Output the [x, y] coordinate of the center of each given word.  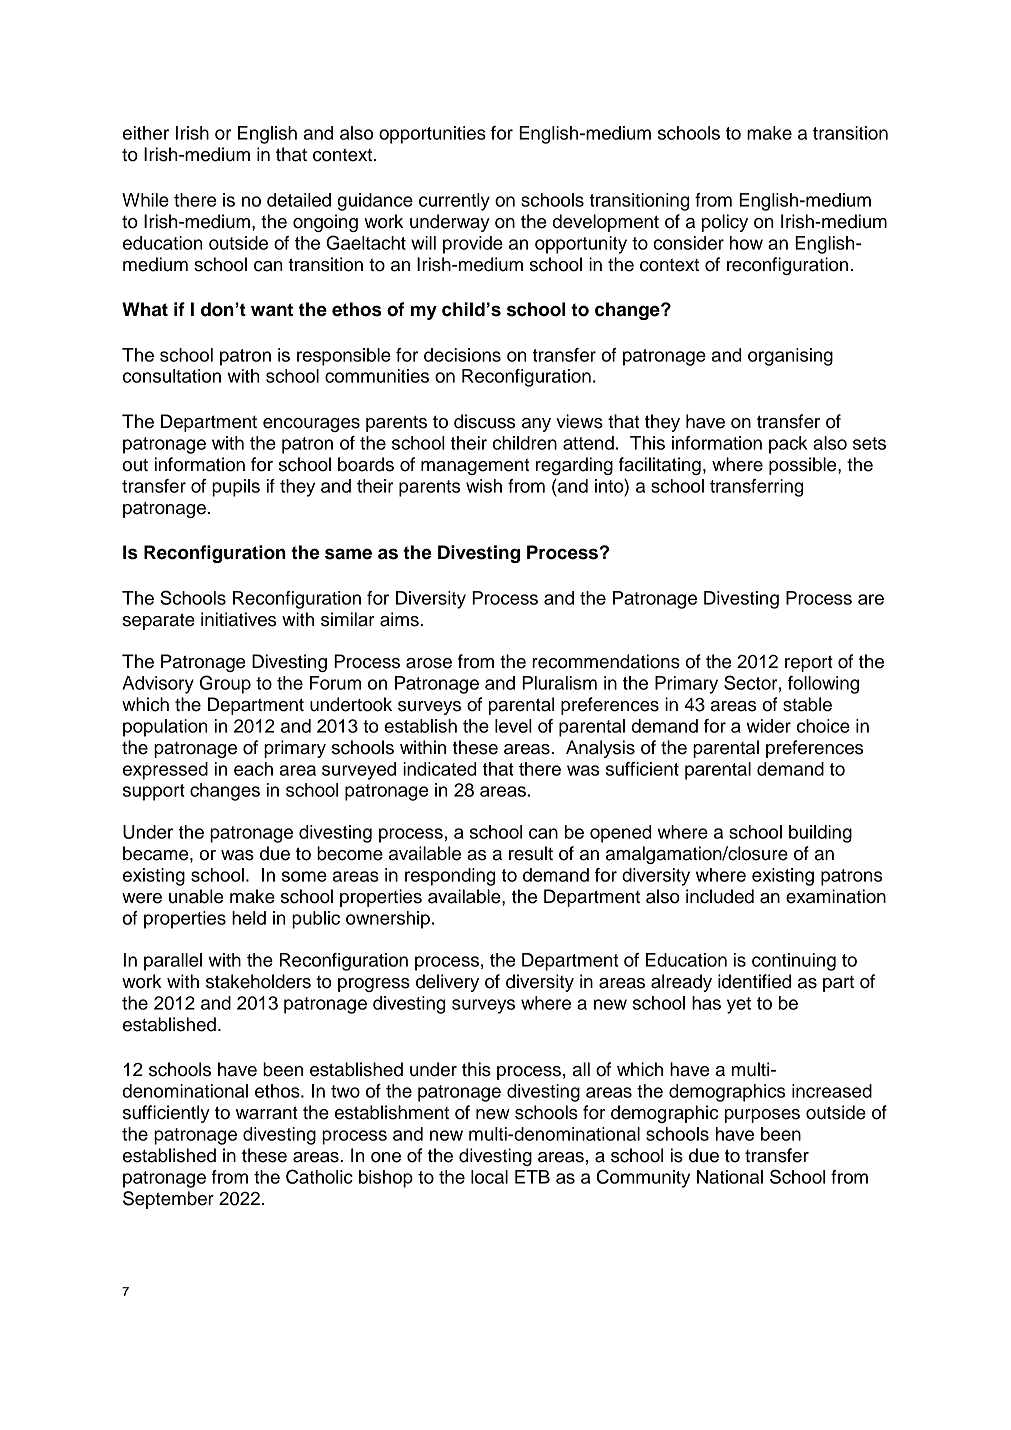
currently [454, 202]
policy [725, 223]
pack [788, 445]
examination [836, 896]
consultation [172, 376]
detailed [299, 200]
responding [450, 877]
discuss [484, 421]
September [168, 1200]
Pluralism [559, 683]
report [809, 663]
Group [225, 684]
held [249, 918]
